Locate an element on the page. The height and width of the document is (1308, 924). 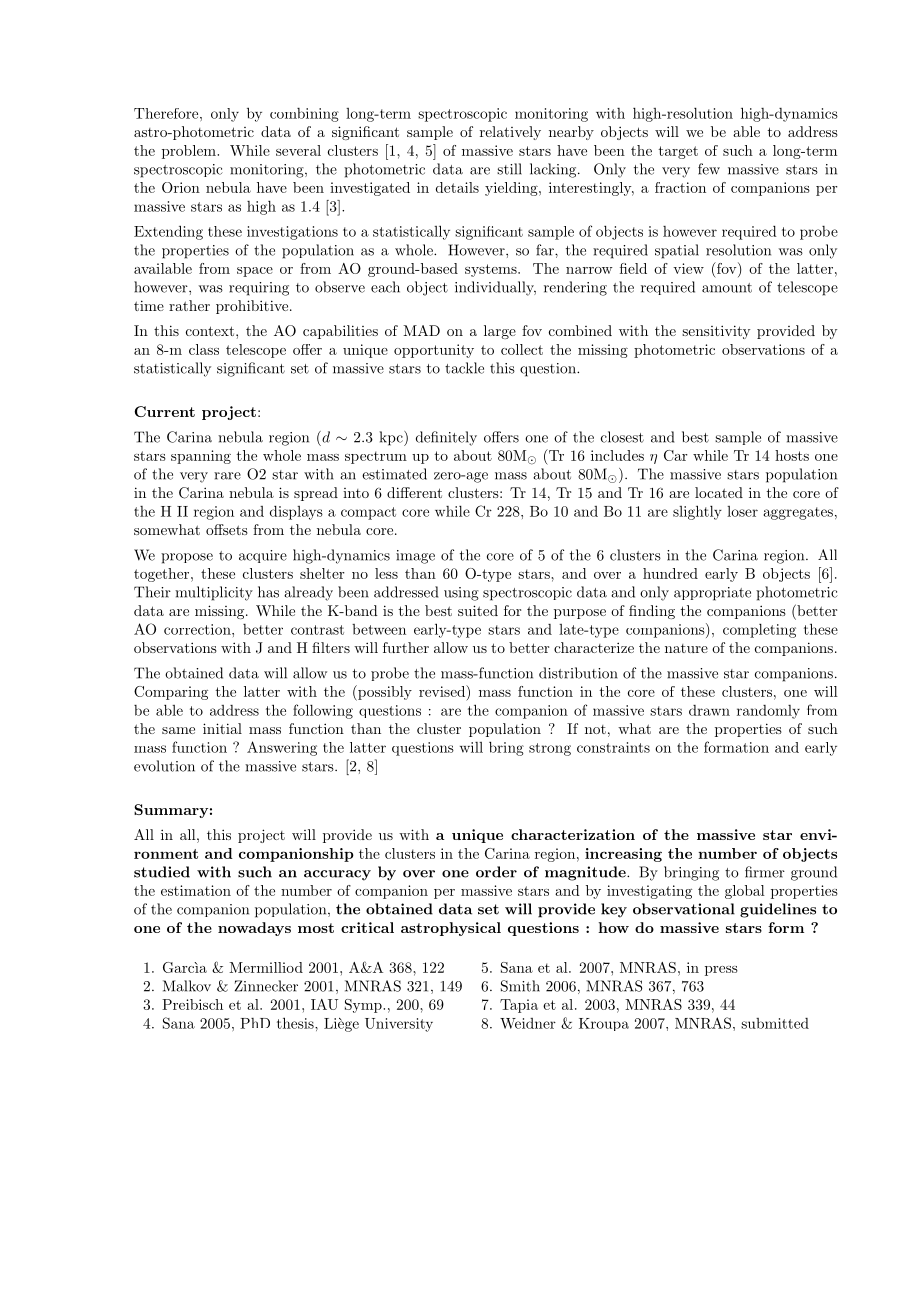
appropriate is located at coordinates (712, 594).
